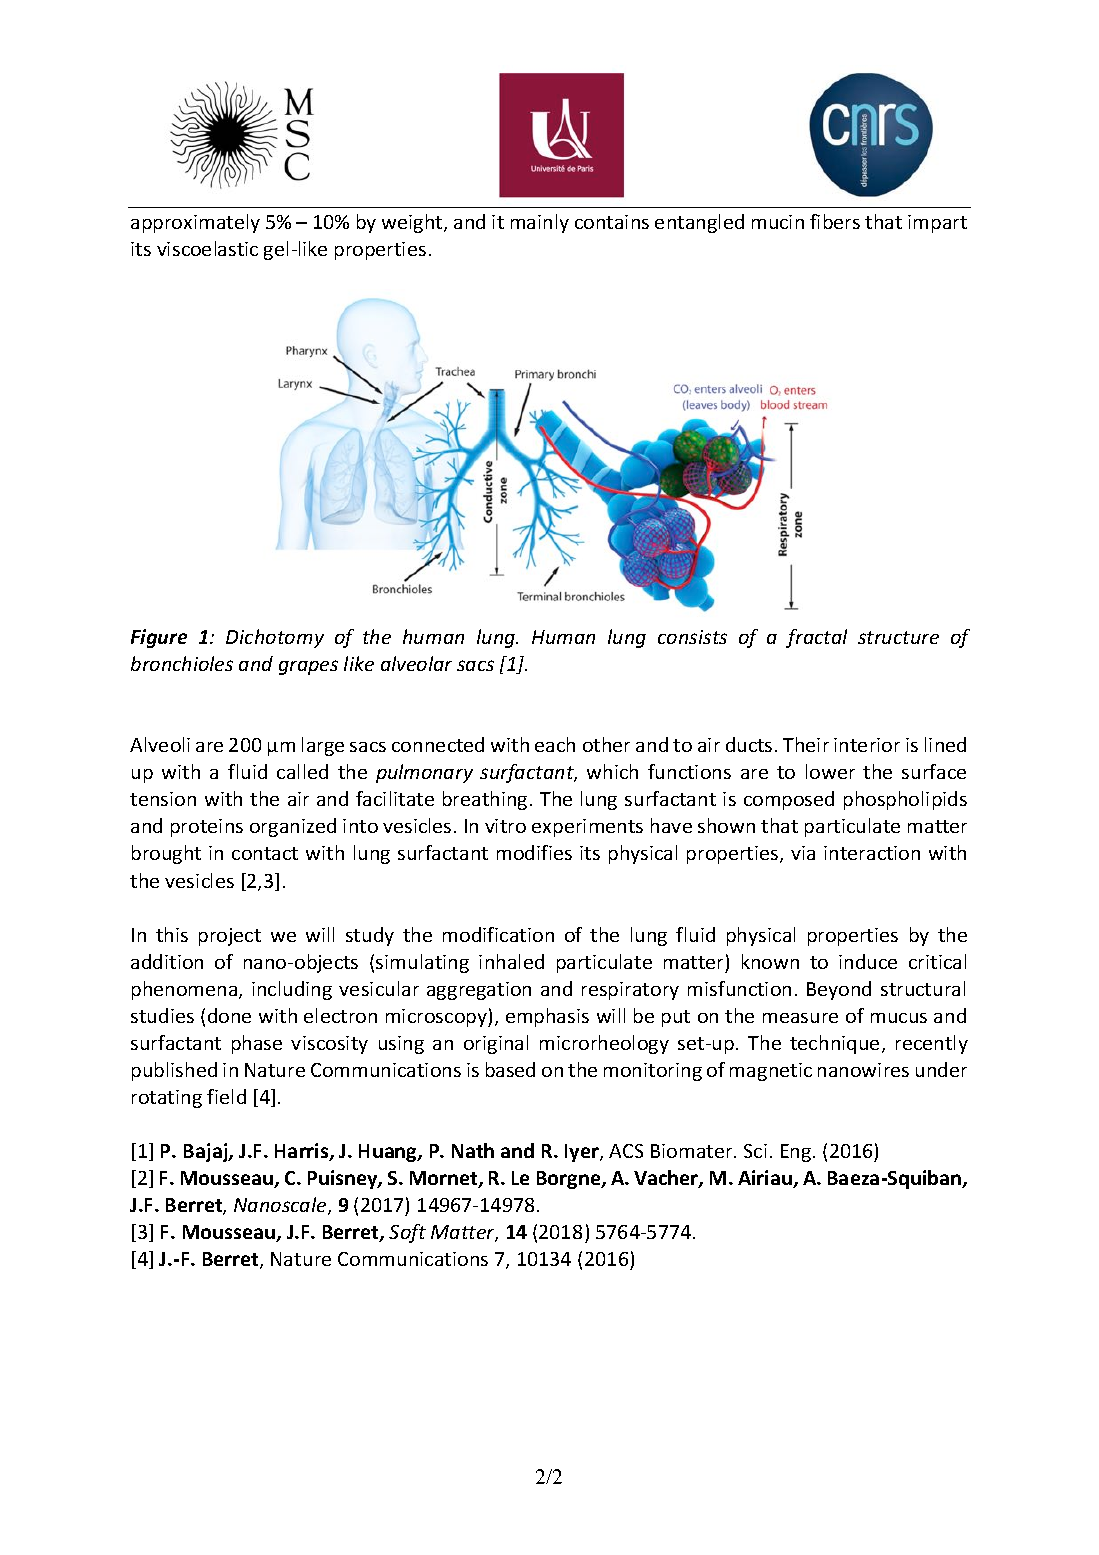  I want to click on fibers, so click(835, 221).
